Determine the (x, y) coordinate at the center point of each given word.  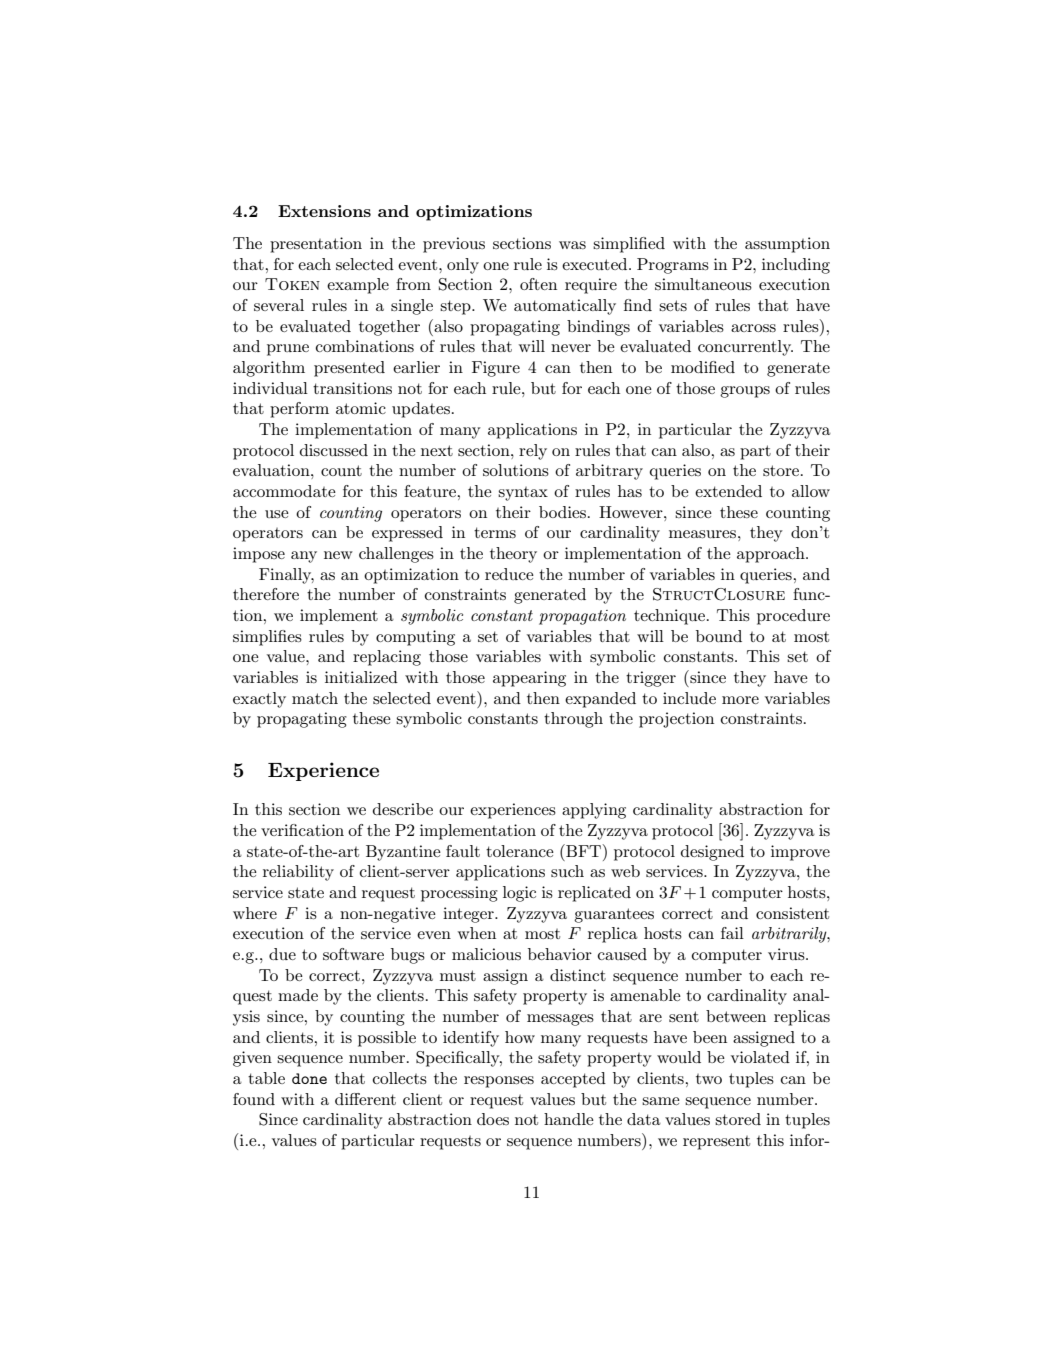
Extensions (324, 211)
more (740, 700)
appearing (529, 679)
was (572, 245)
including (796, 266)
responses (499, 1082)
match (315, 698)
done (309, 1078)
